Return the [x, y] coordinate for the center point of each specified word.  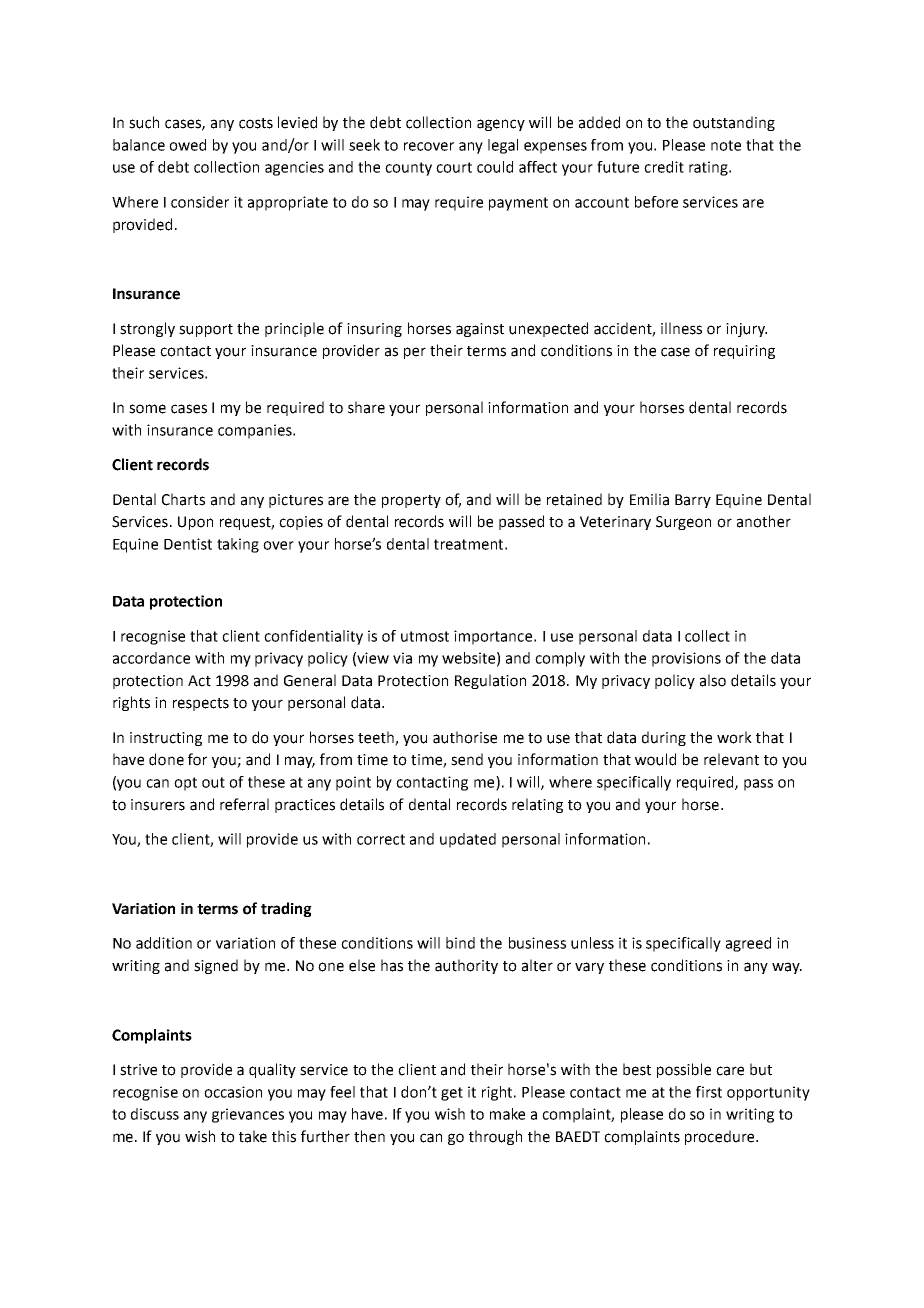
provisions [686, 659]
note [726, 145]
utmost [425, 636]
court [454, 167]
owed [187, 145]
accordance [151, 658]
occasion [233, 1092]
